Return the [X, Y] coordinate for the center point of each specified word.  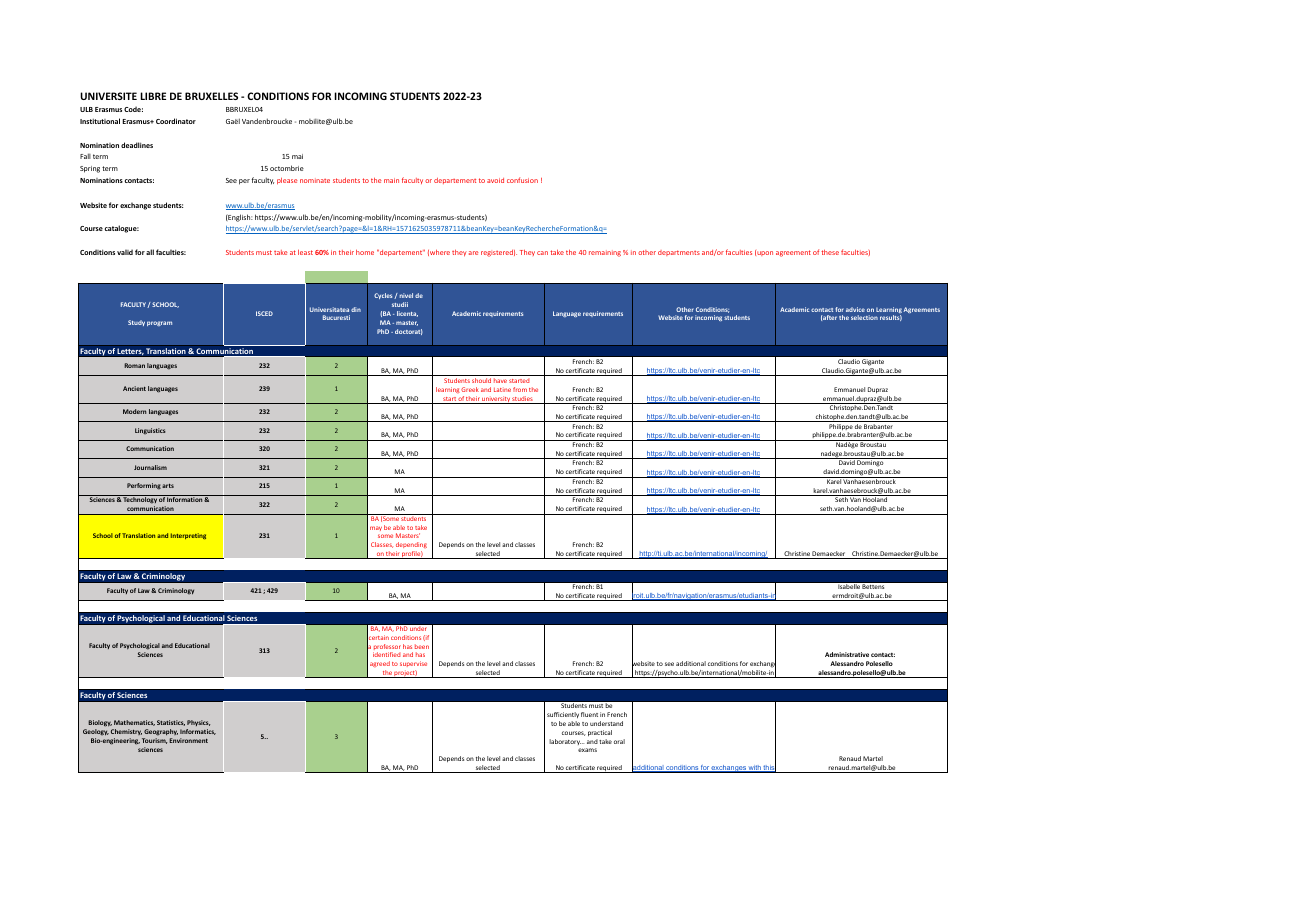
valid [125, 252]
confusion [522, 180]
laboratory [565, 742]
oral [619, 741]
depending [411, 547]
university [496, 400]
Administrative [847, 654]
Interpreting [188, 536]
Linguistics [150, 431]
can [542, 253]
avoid [495, 180]
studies [523, 400]
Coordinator [176, 121]
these [830, 252]
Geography [161, 732]
